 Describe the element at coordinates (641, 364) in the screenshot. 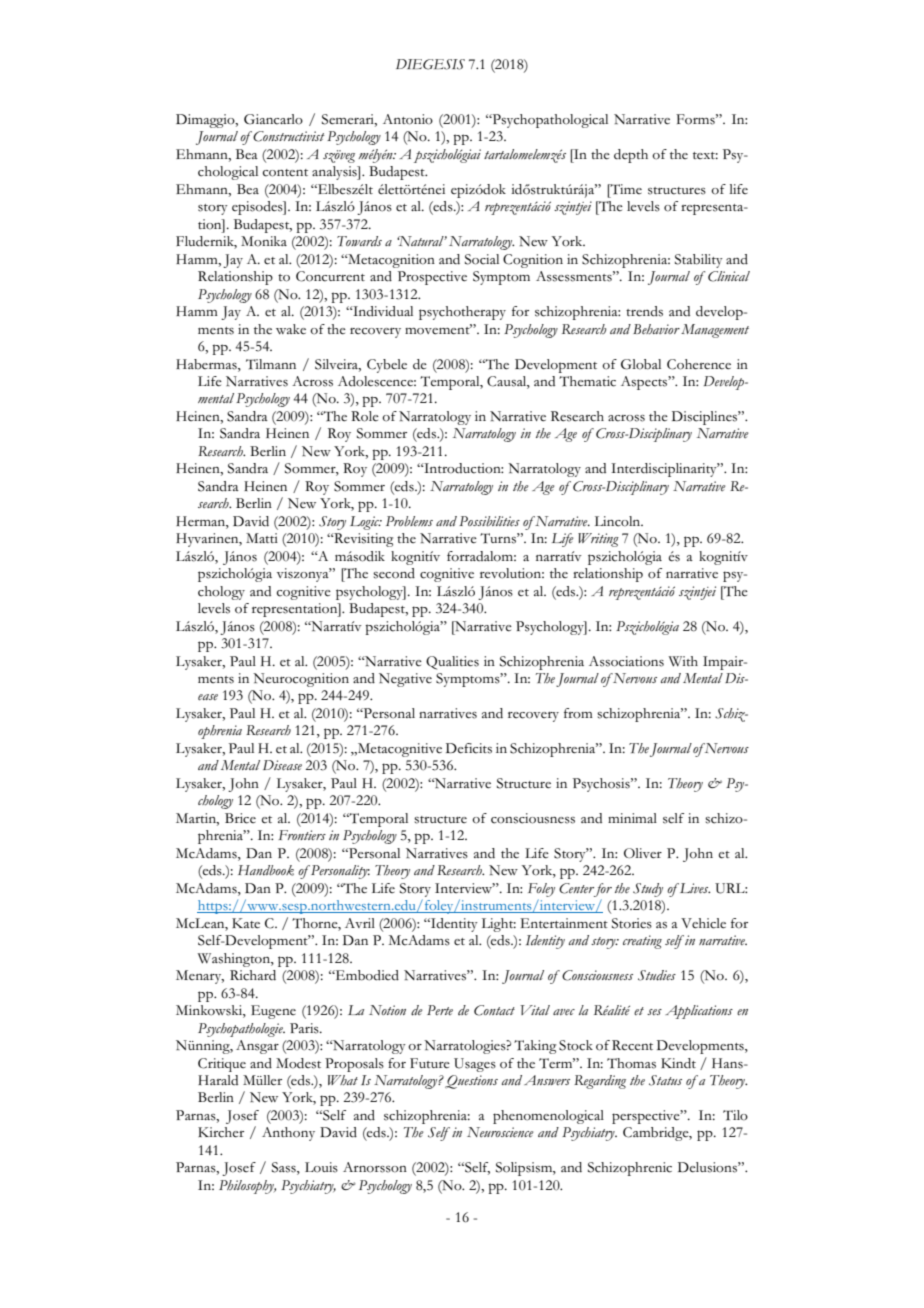

I see `Global` at that location.
